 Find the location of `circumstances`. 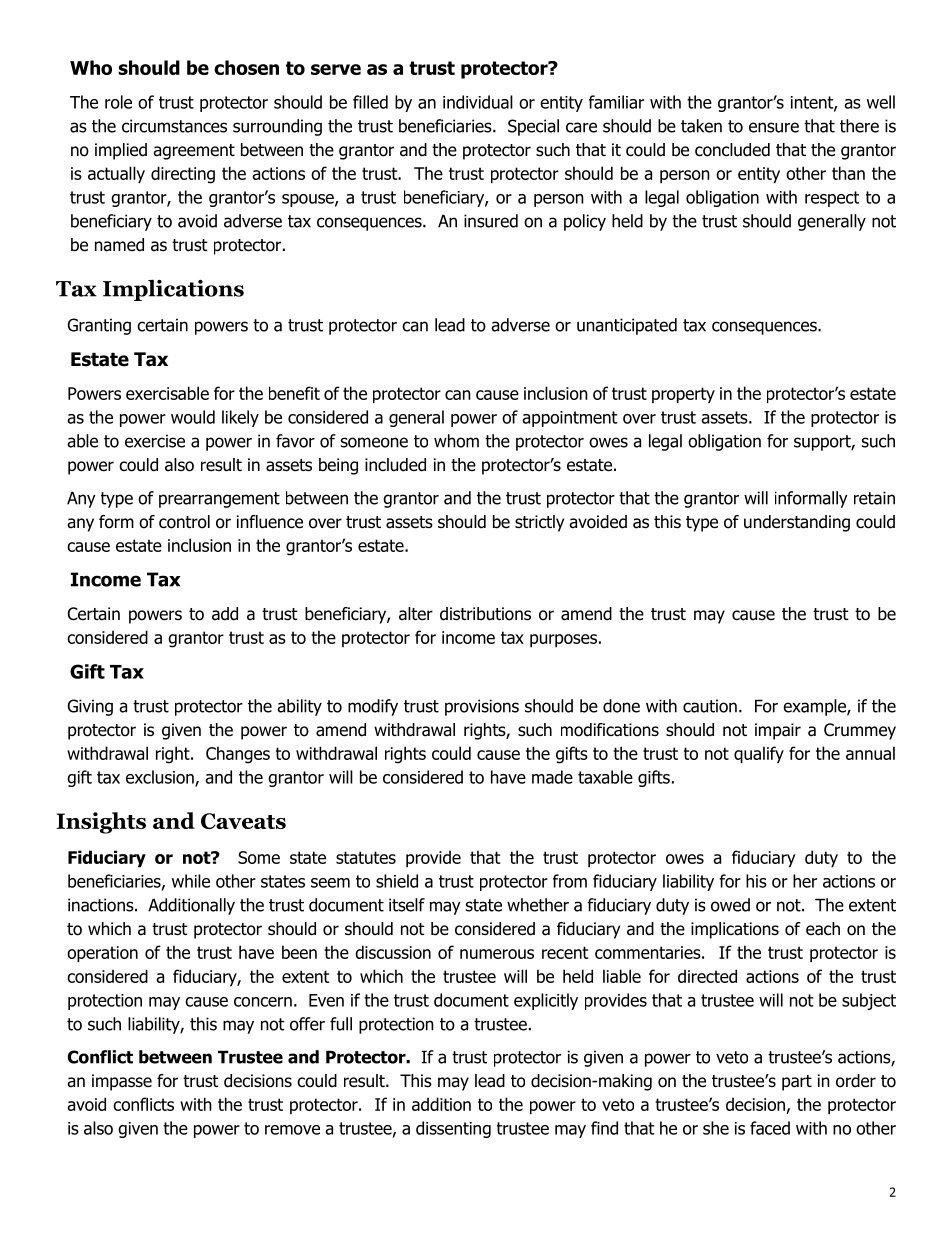

circumstances is located at coordinates (174, 126).
